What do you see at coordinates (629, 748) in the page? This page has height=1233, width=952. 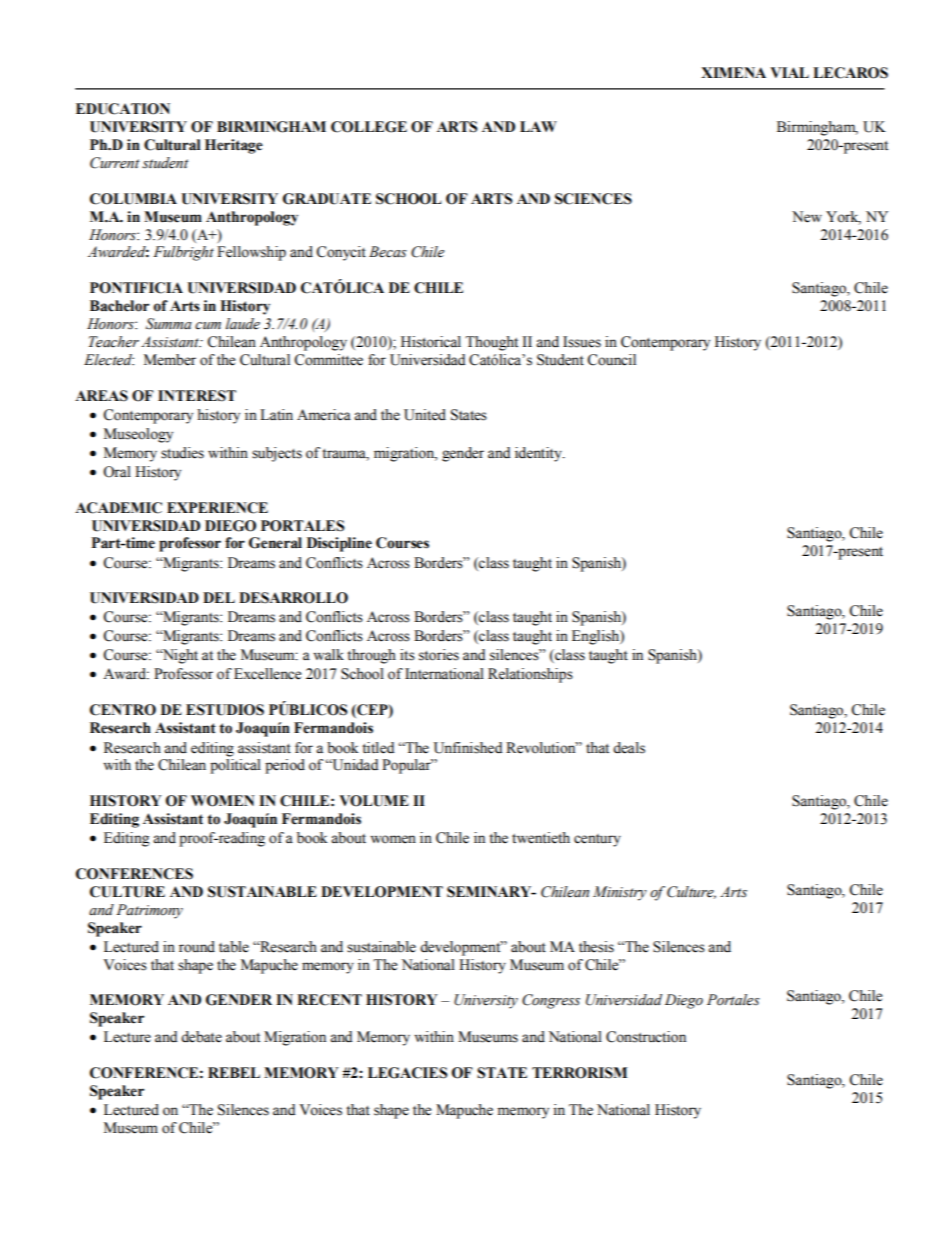 I see `deals` at bounding box center [629, 748].
